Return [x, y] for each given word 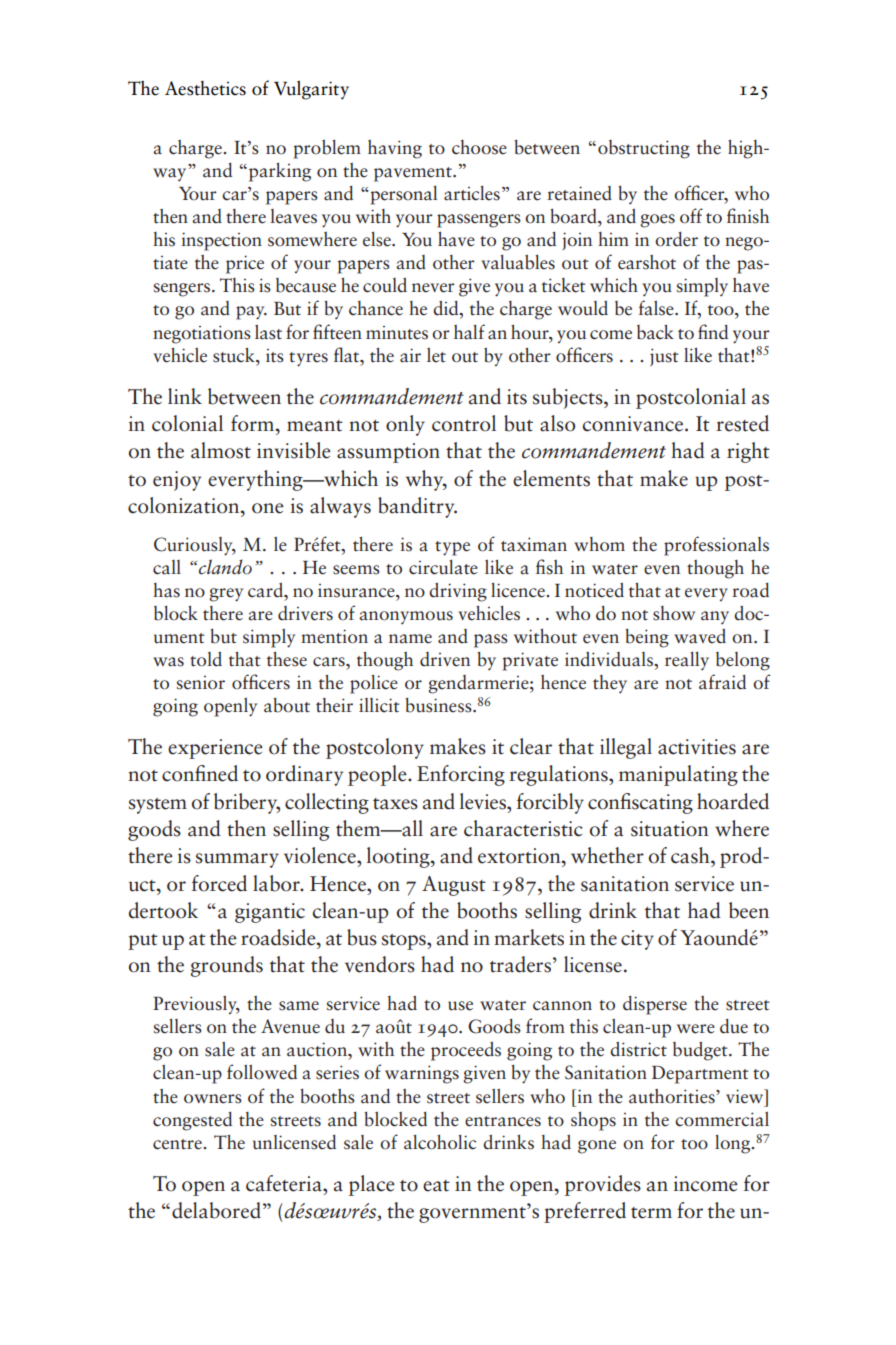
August [454, 886]
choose [479, 147]
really [687, 661]
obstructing [644, 149]
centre [178, 1144]
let [436, 355]
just [664, 357]
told [206, 659]
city [637, 940]
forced [219, 883]
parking [280, 172]
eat [436, 1186]
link [185, 396]
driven [445, 659]
